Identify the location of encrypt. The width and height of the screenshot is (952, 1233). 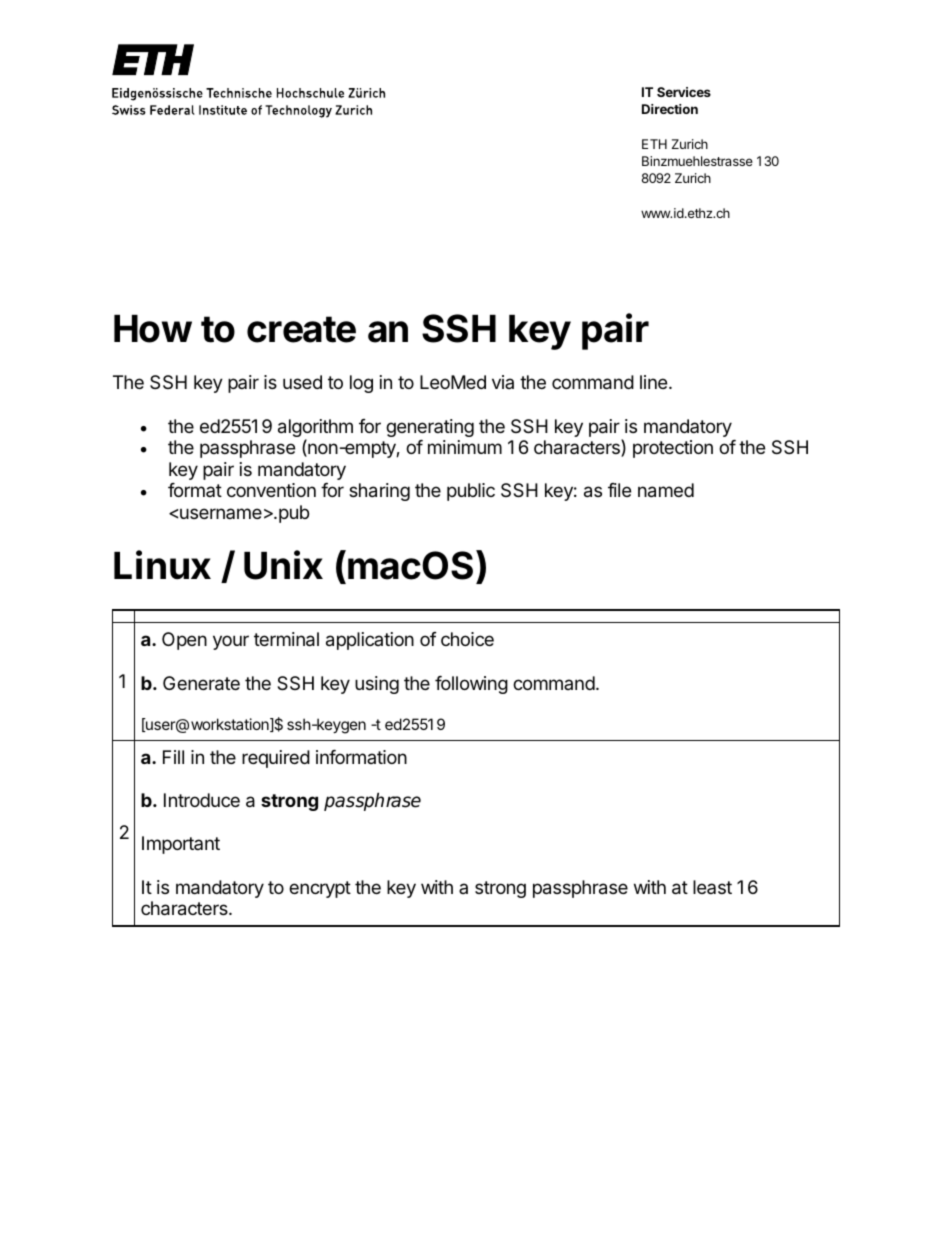
(320, 889).
